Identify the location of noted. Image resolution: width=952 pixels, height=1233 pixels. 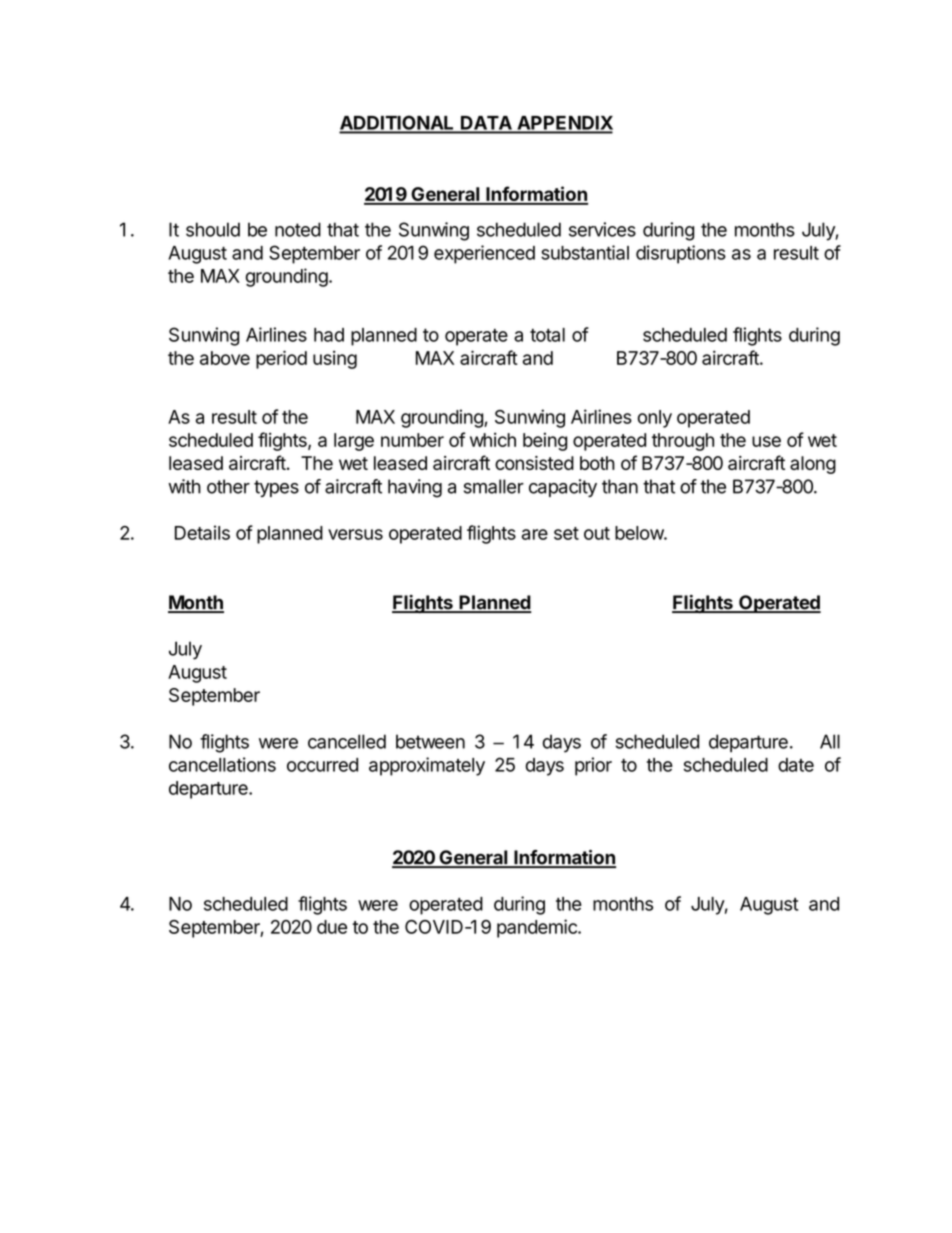
(298, 229).
